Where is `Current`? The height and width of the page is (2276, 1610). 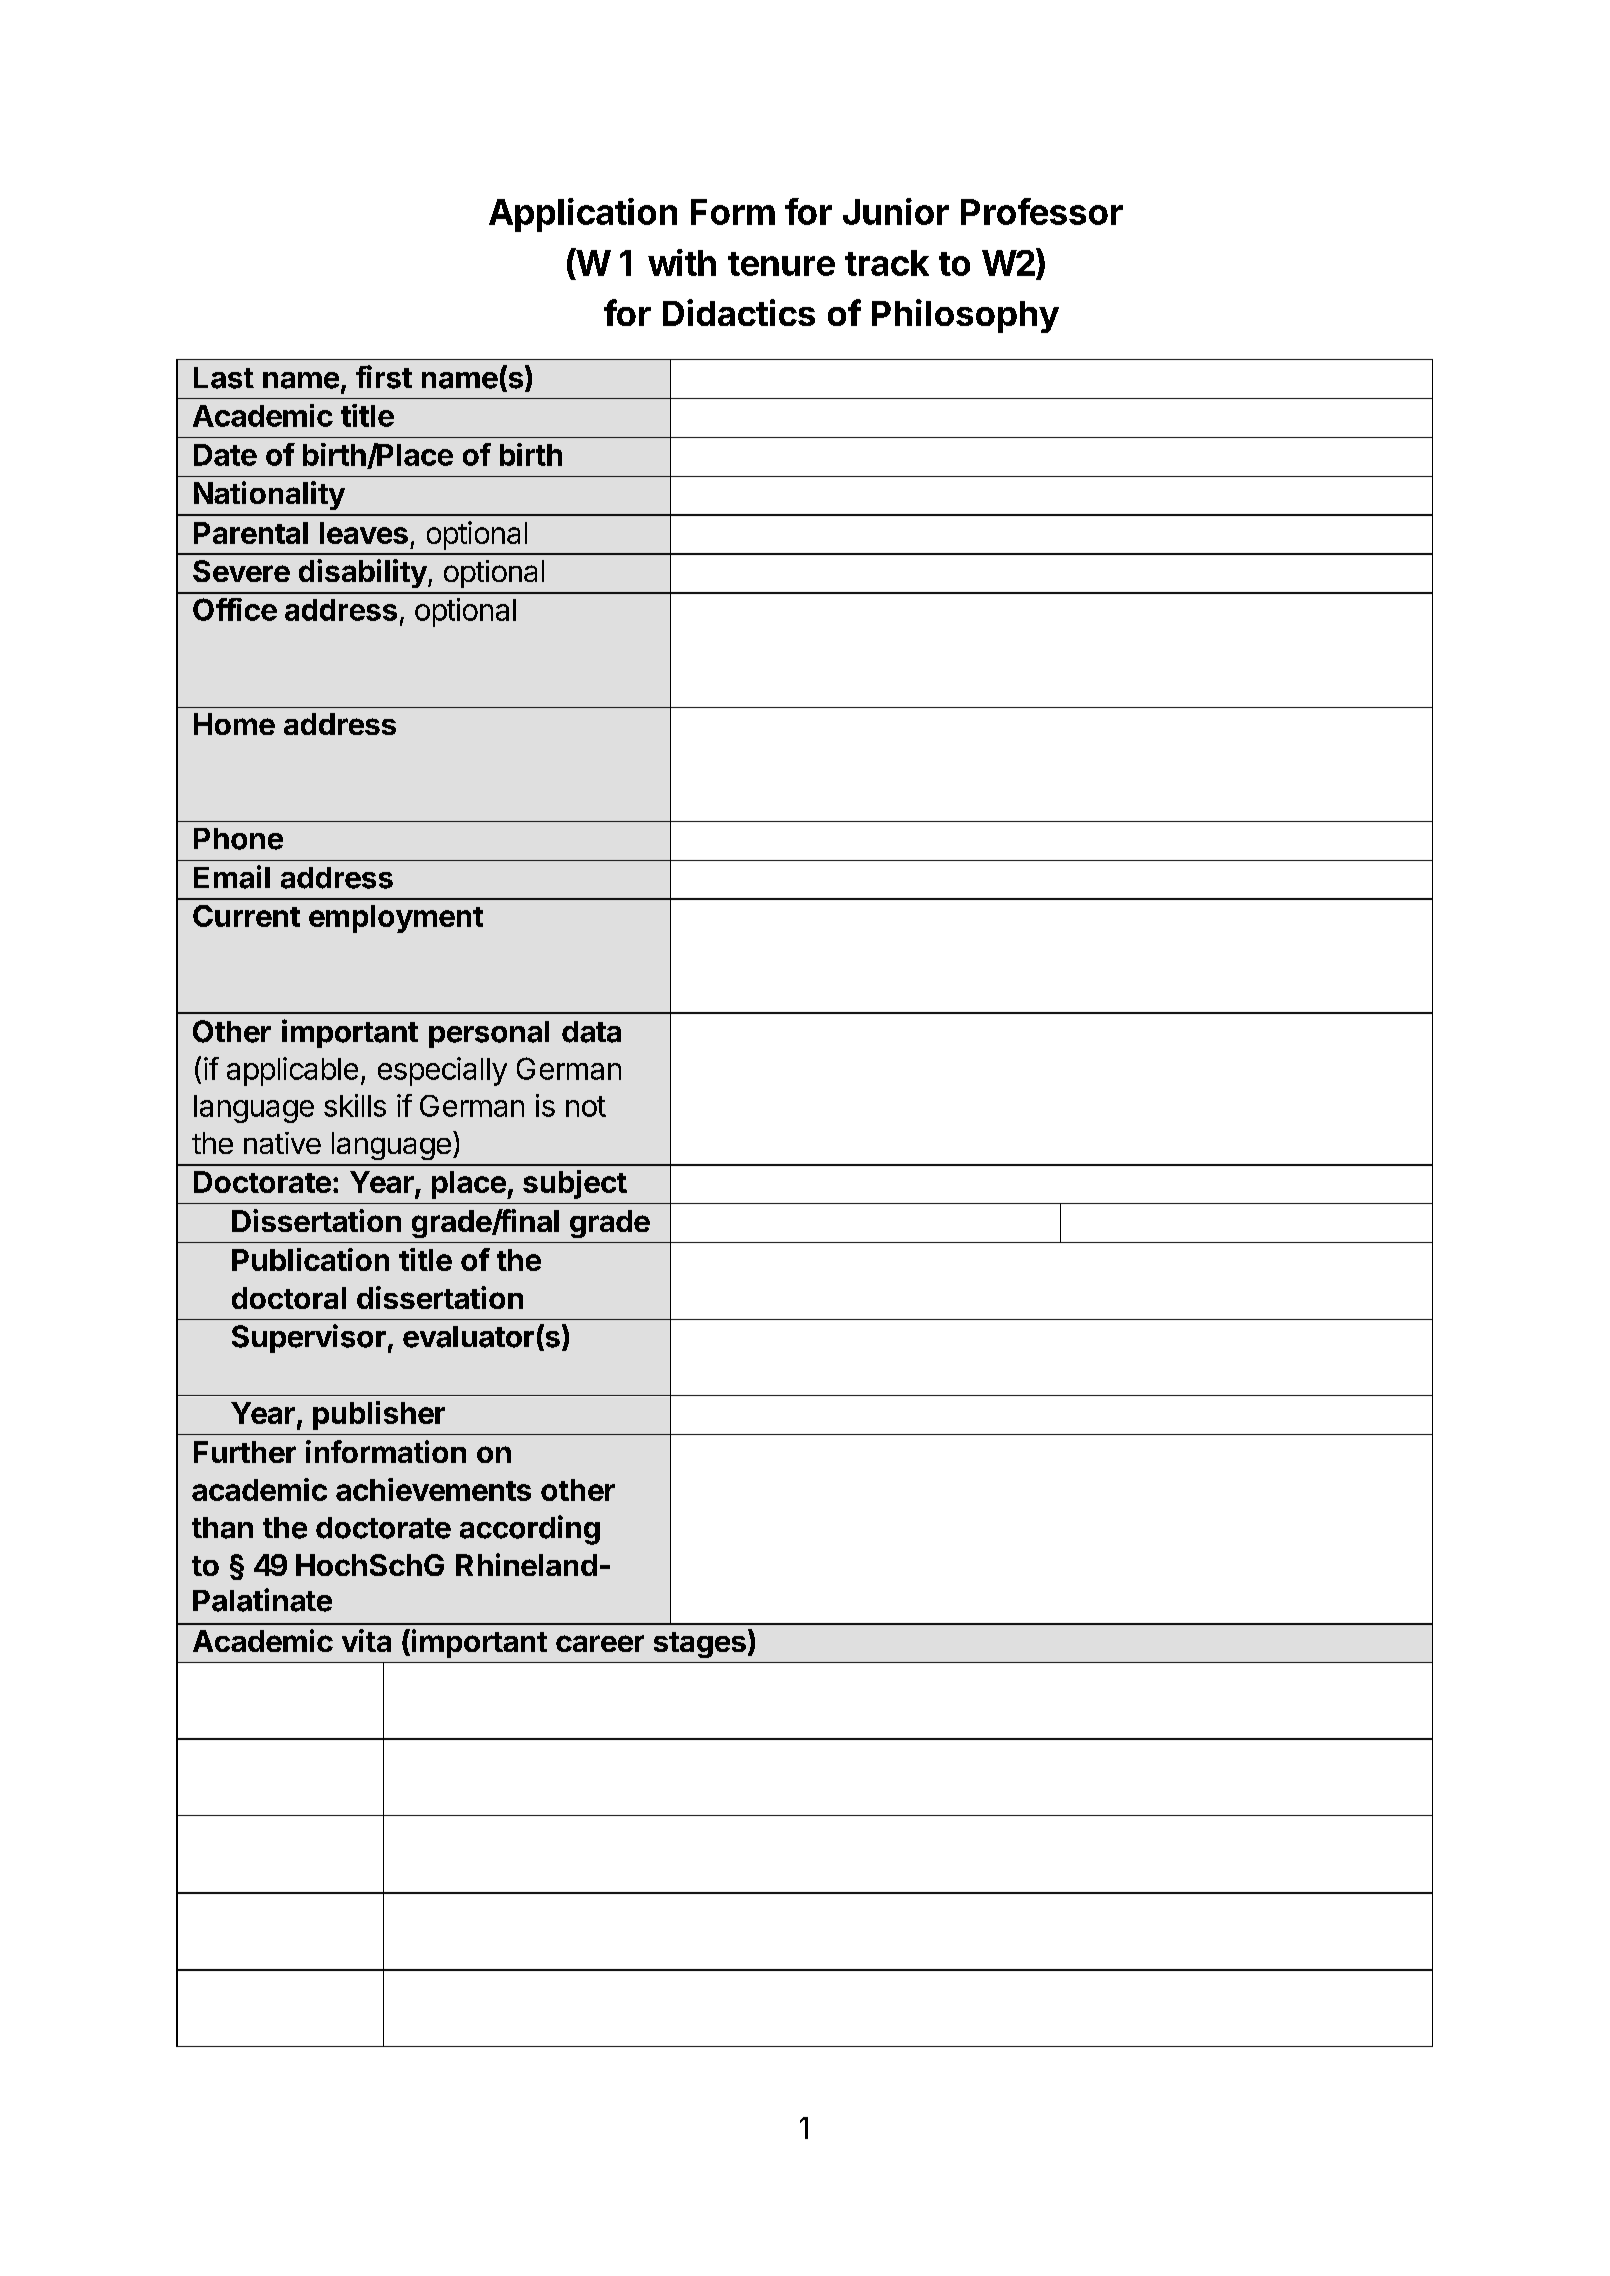
Current is located at coordinates (246, 916).
